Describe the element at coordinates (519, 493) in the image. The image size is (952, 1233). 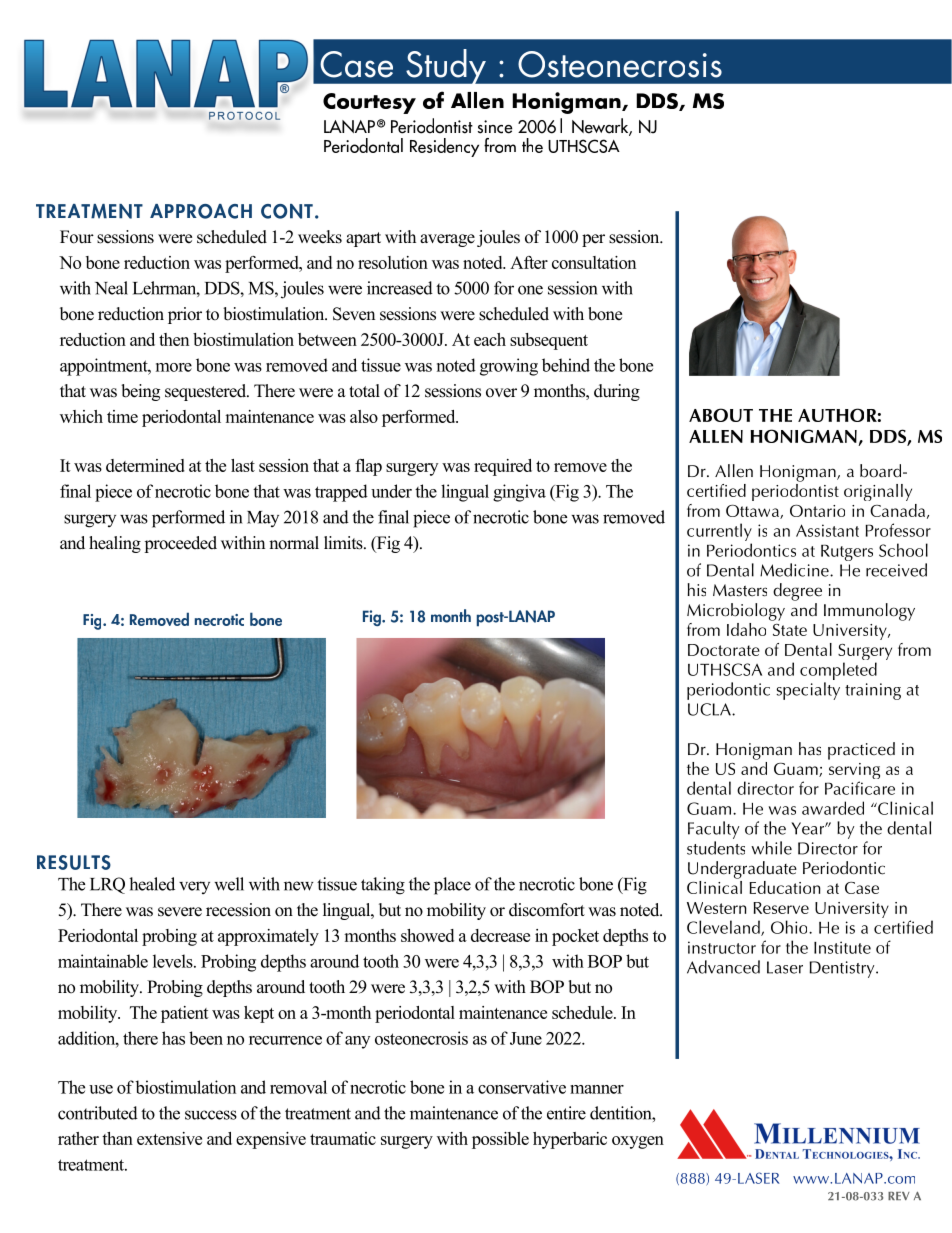
I see `gingiva` at that location.
